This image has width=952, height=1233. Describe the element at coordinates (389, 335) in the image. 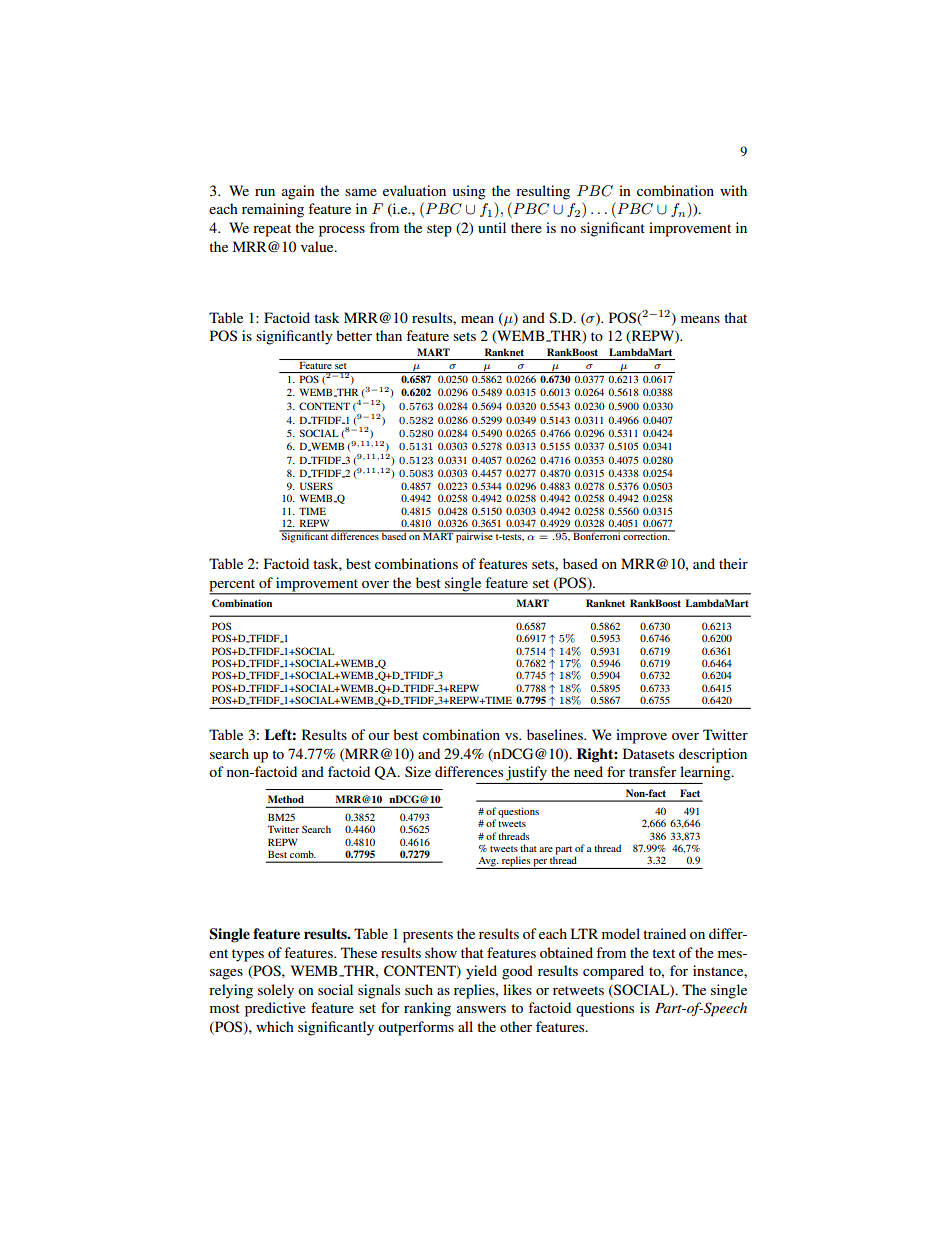

I see `than` at that location.
